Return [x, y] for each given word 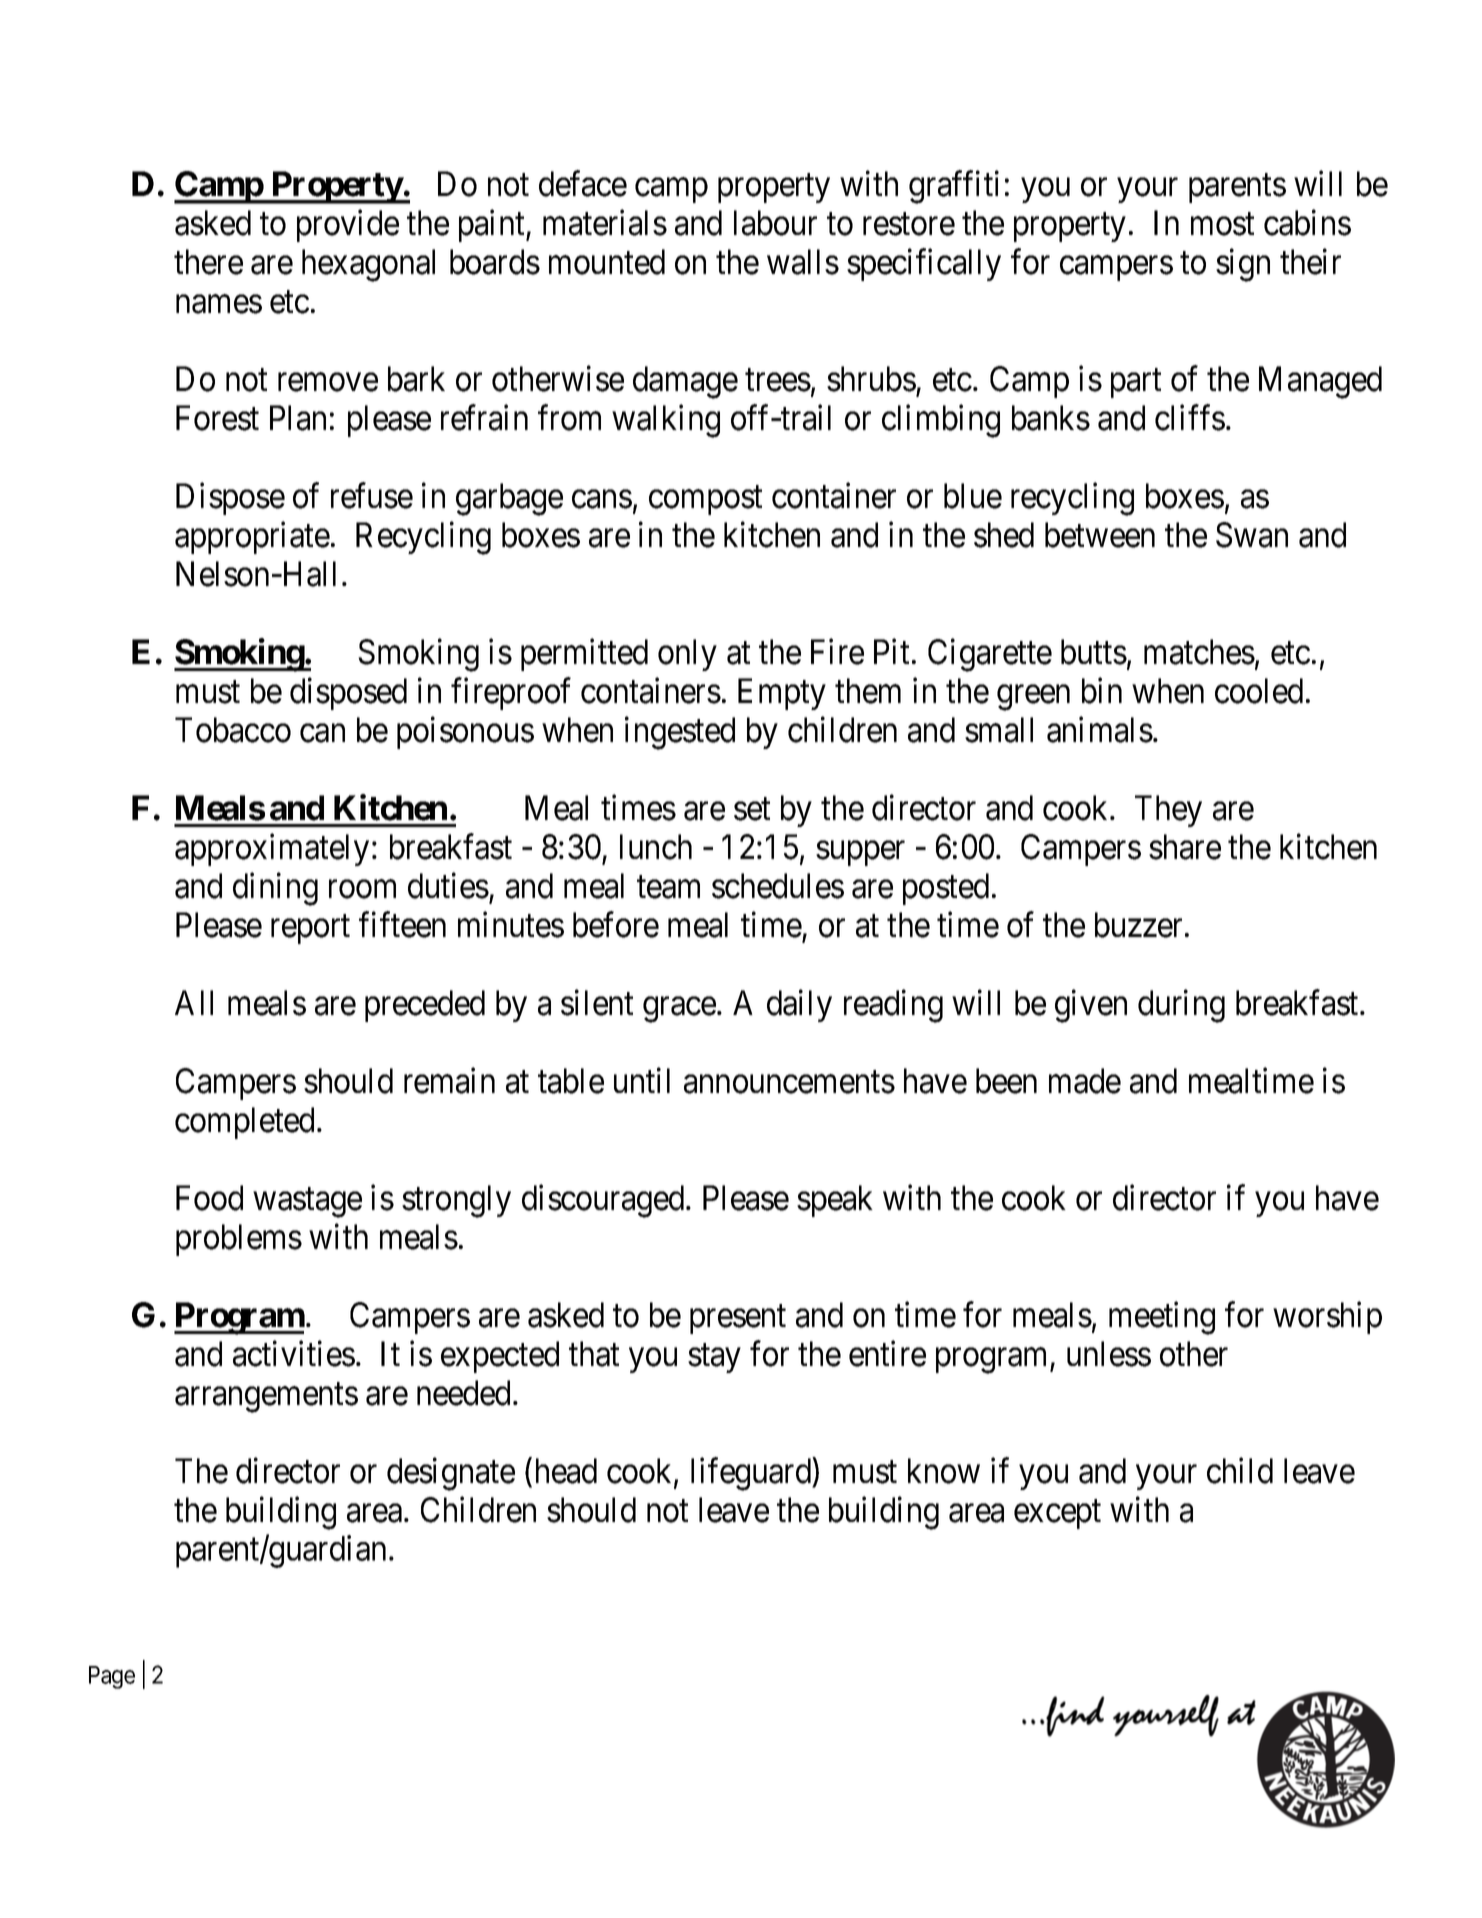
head [566, 1471]
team [668, 887]
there [208, 262]
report [310, 929]
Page [112, 1677]
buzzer [1138, 925]
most [1222, 224]
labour [775, 223]
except [1057, 1514]
